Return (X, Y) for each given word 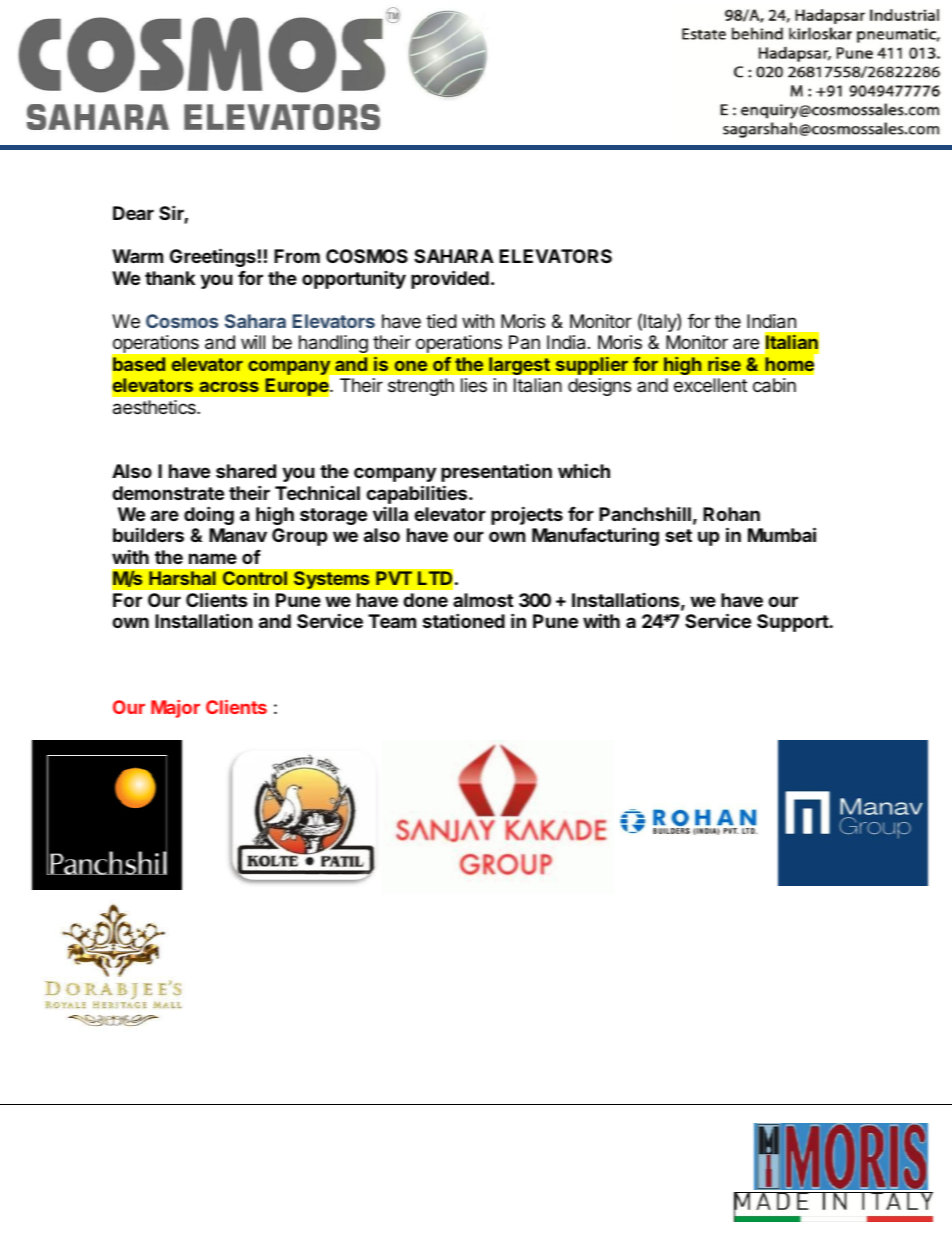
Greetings (213, 257)
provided (450, 279)
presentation (496, 472)
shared (246, 471)
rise (724, 364)
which (584, 470)
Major (175, 709)
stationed (464, 620)
